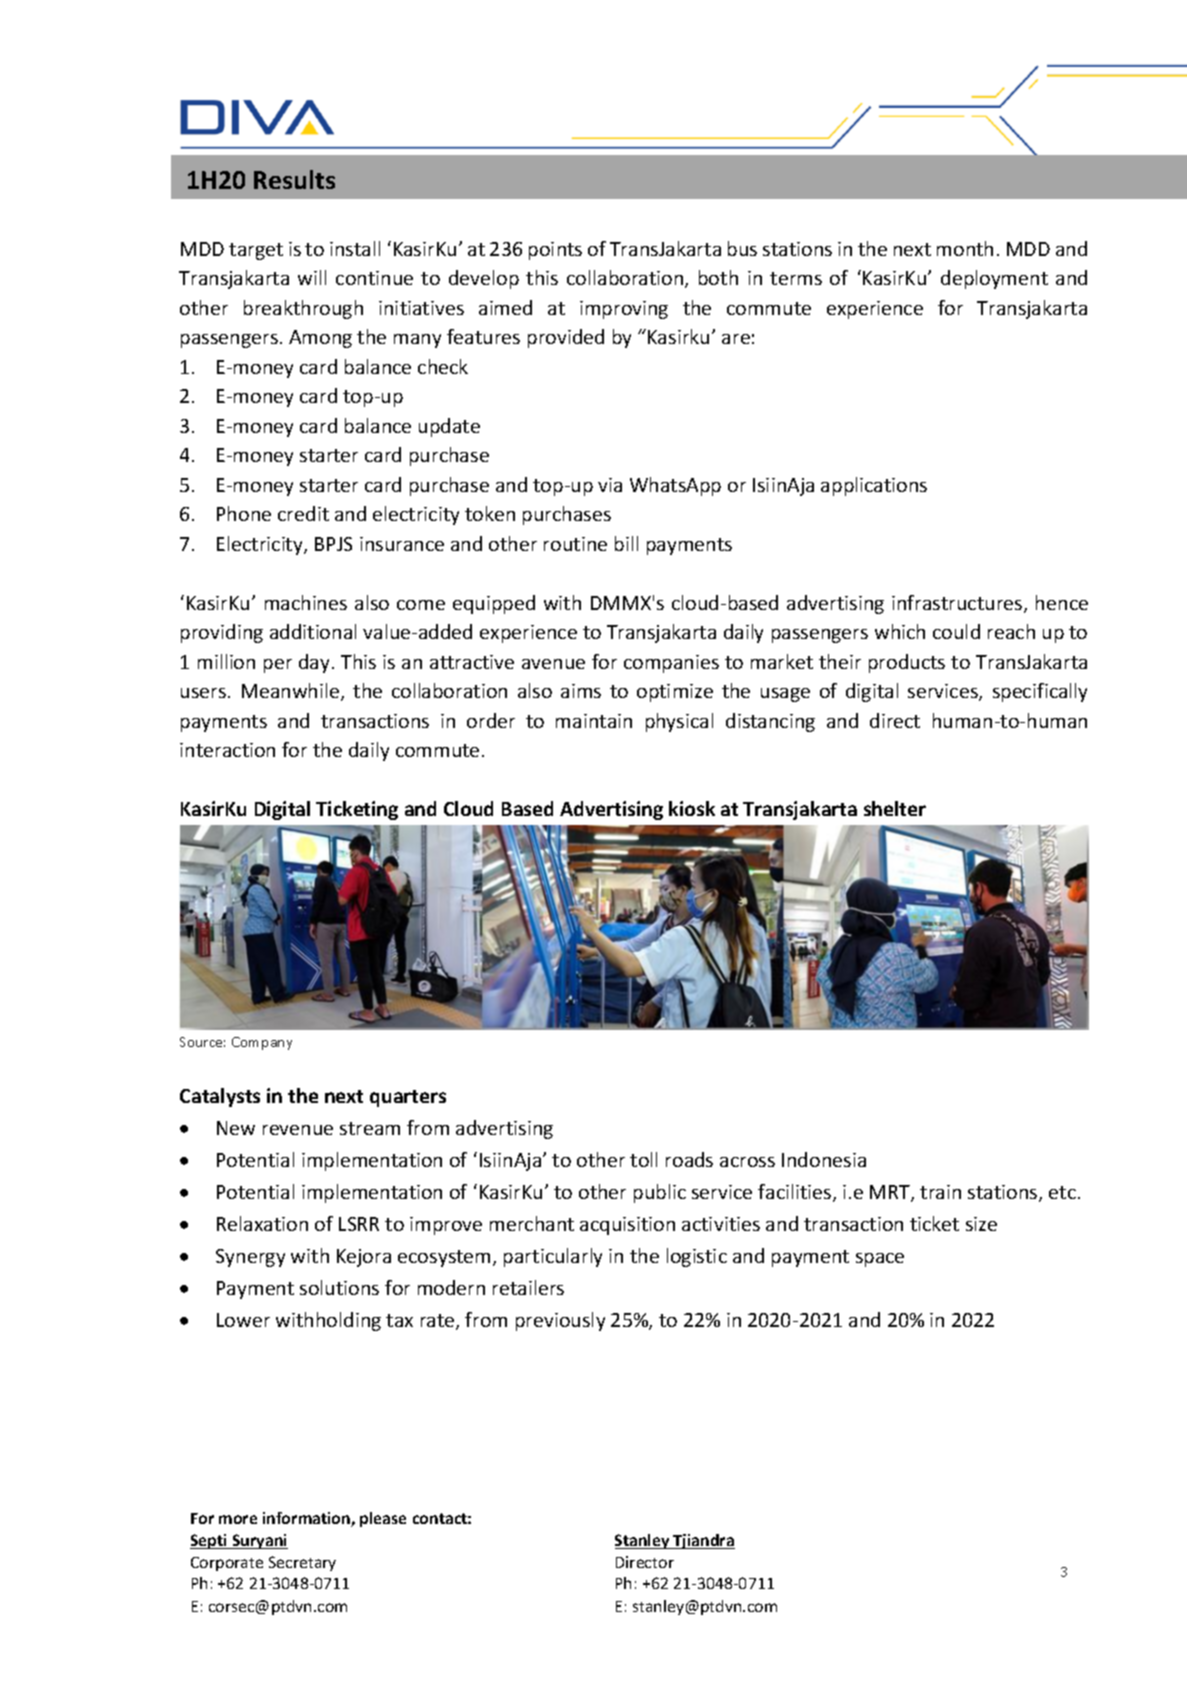  Describe the element at coordinates (895, 808) in the screenshot. I see `shelter` at that location.
